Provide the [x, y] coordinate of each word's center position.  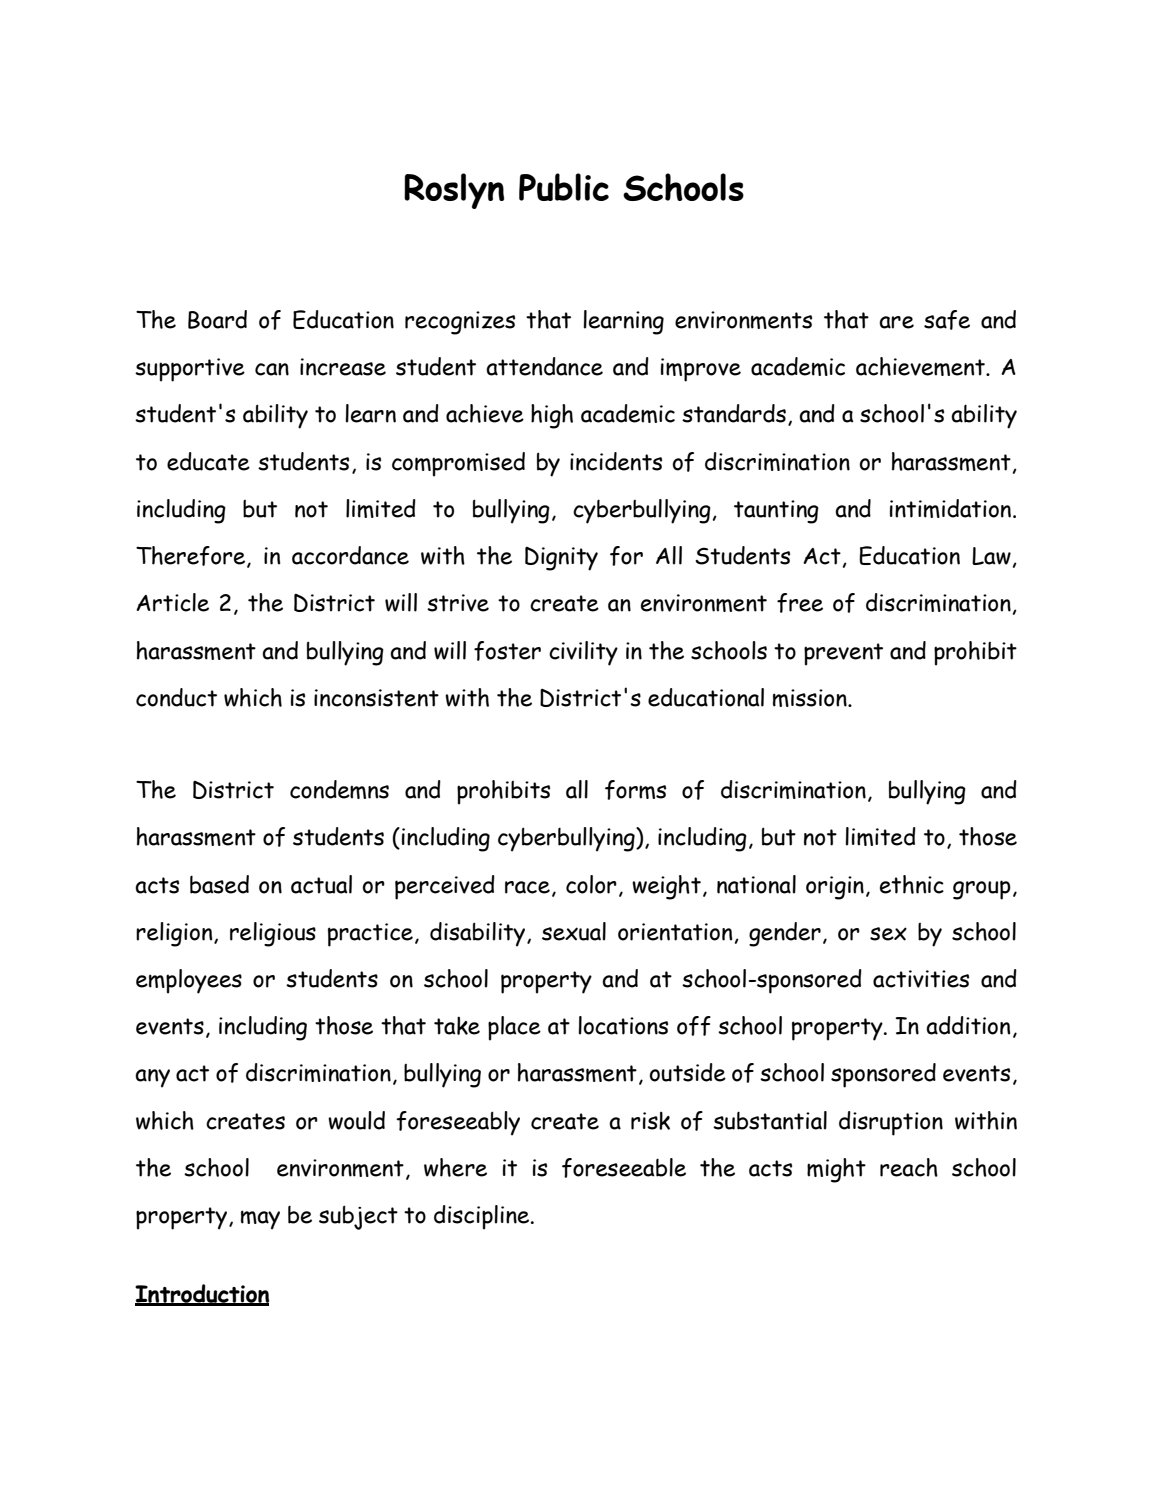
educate [208, 461]
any [152, 1078]
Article [172, 602]
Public [564, 187]
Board [217, 319]
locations [623, 1025]
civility [583, 653]
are [896, 322]
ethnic [912, 884]
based [219, 884]
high [552, 416]
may [260, 1220]
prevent [843, 654]
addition [968, 1025]
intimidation [952, 508]
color [591, 884]
